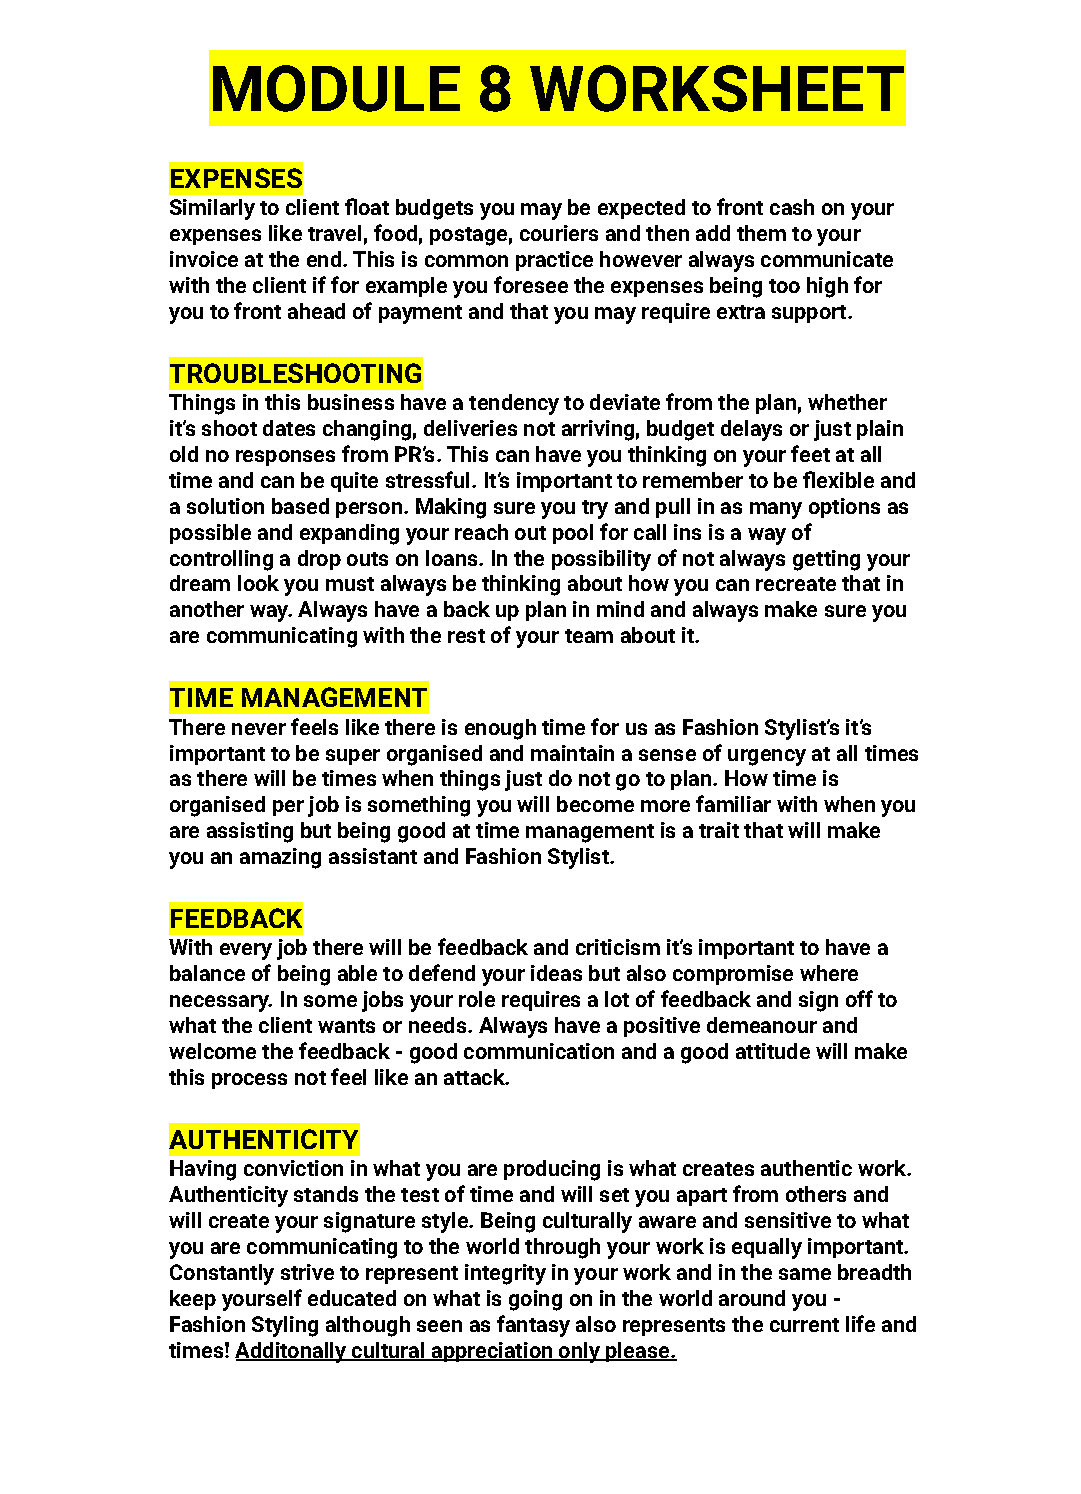 Image resolution: width=1081 pixels, height=1494 pixels. What do you see at coordinates (500, 729) in the screenshot?
I see `enough` at bounding box center [500, 729].
